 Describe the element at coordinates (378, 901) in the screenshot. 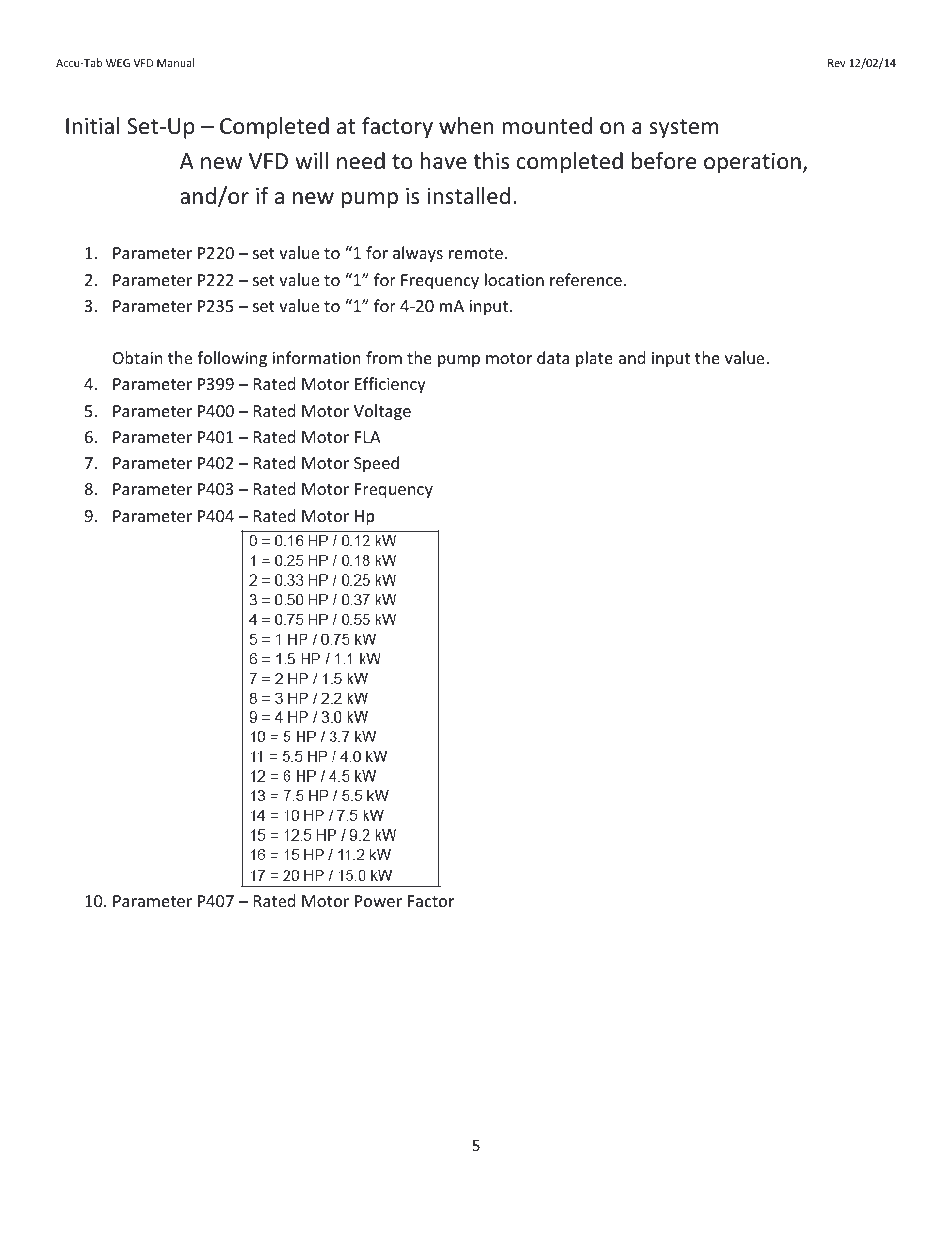

I see `Power` at that location.
